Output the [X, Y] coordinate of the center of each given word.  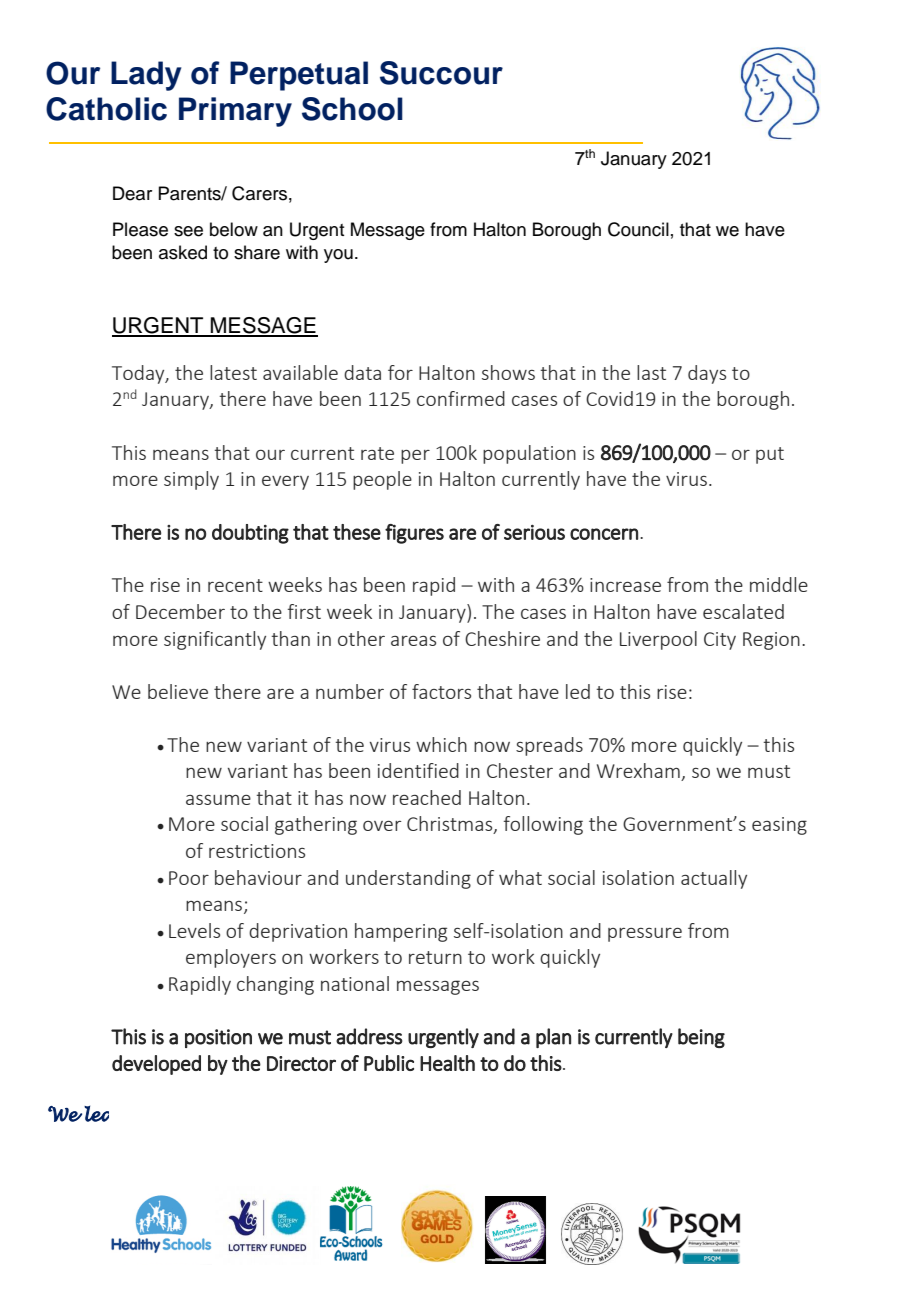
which [441, 744]
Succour [441, 73]
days [707, 374]
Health [447, 1063]
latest [233, 372]
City [720, 641]
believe [178, 691]
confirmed [461, 398]
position [218, 1038]
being [701, 1038]
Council [638, 229]
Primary [235, 112]
